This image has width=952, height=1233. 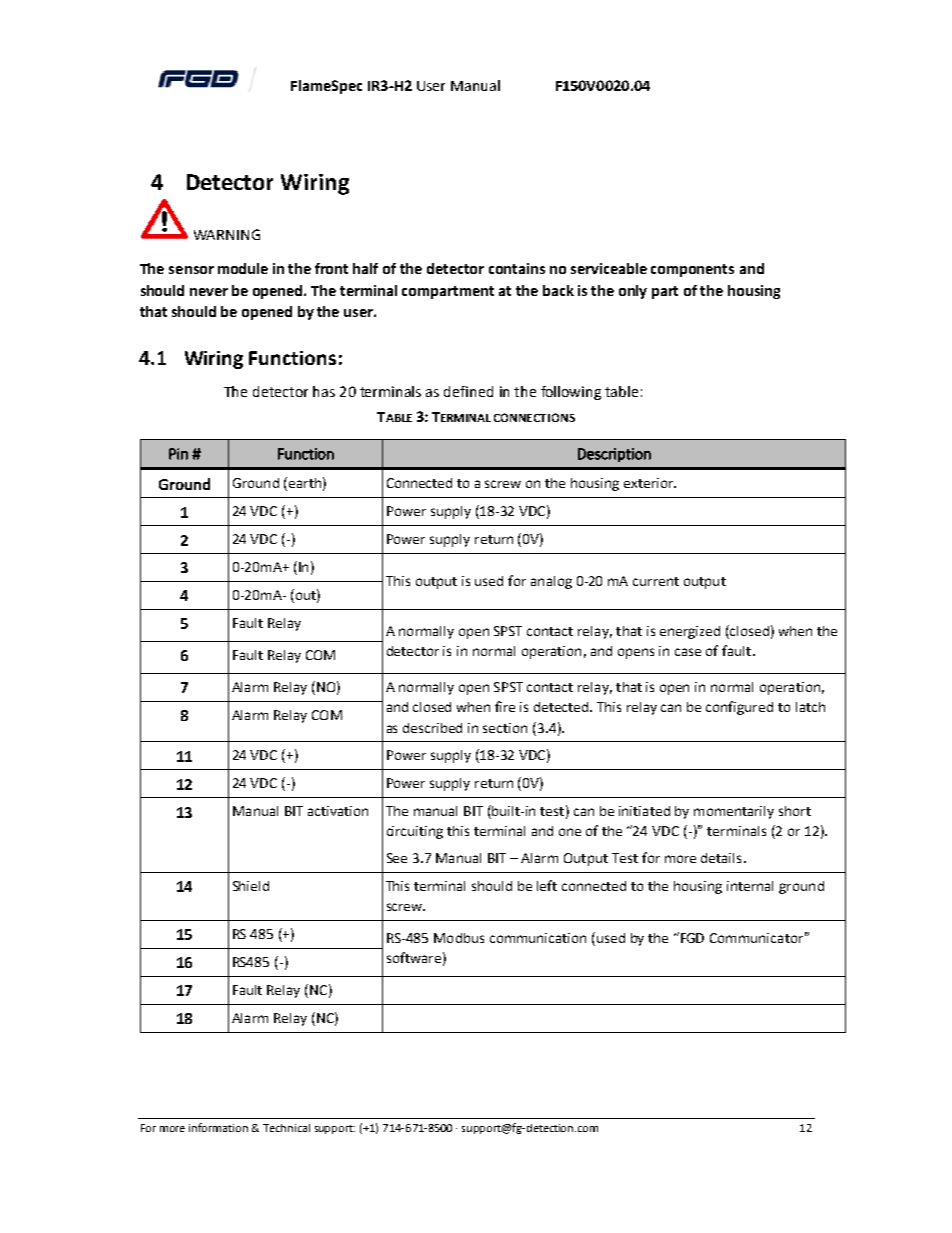 I want to click on components, so click(x=692, y=270).
